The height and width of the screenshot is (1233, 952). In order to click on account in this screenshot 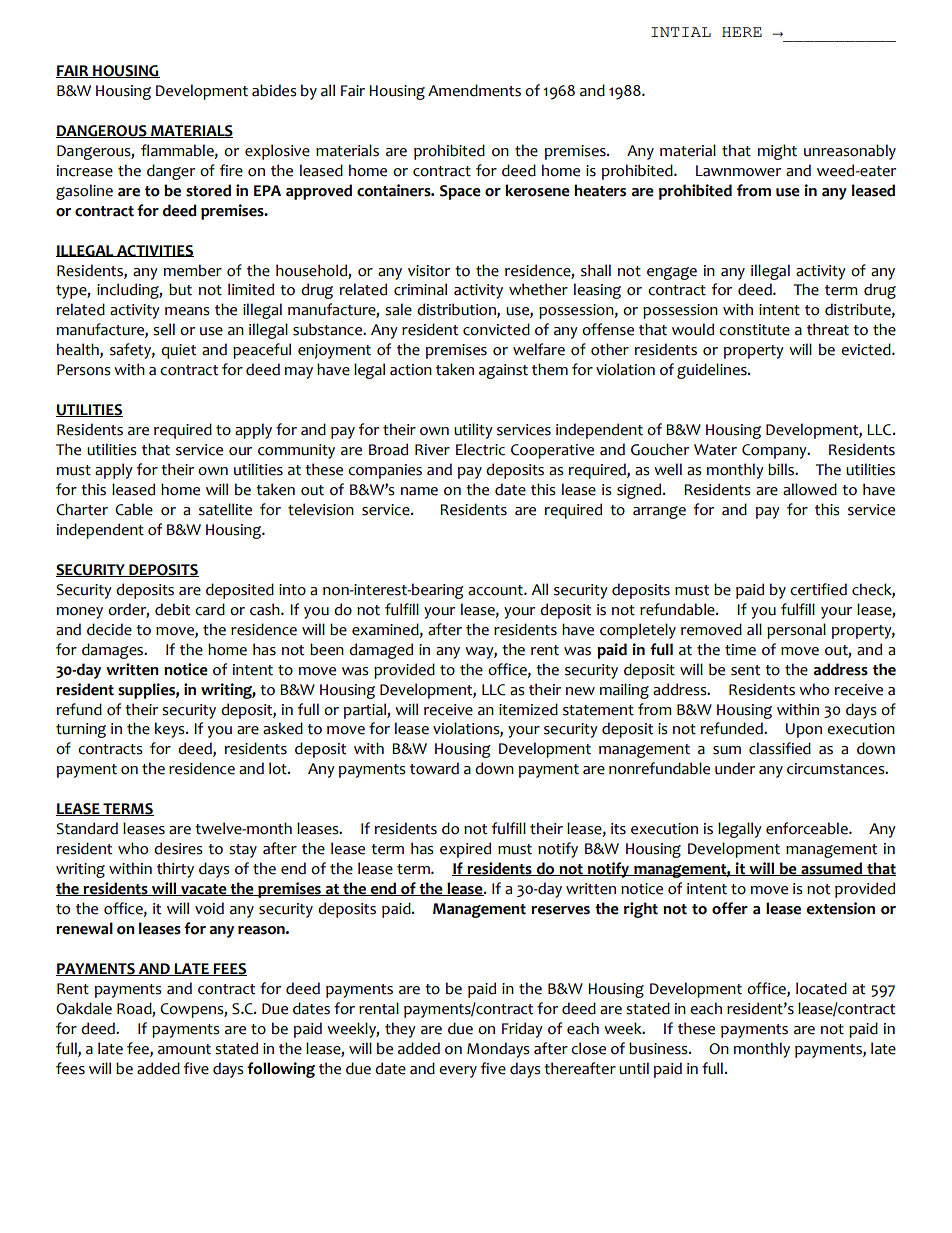, I will do `click(496, 590)`.
